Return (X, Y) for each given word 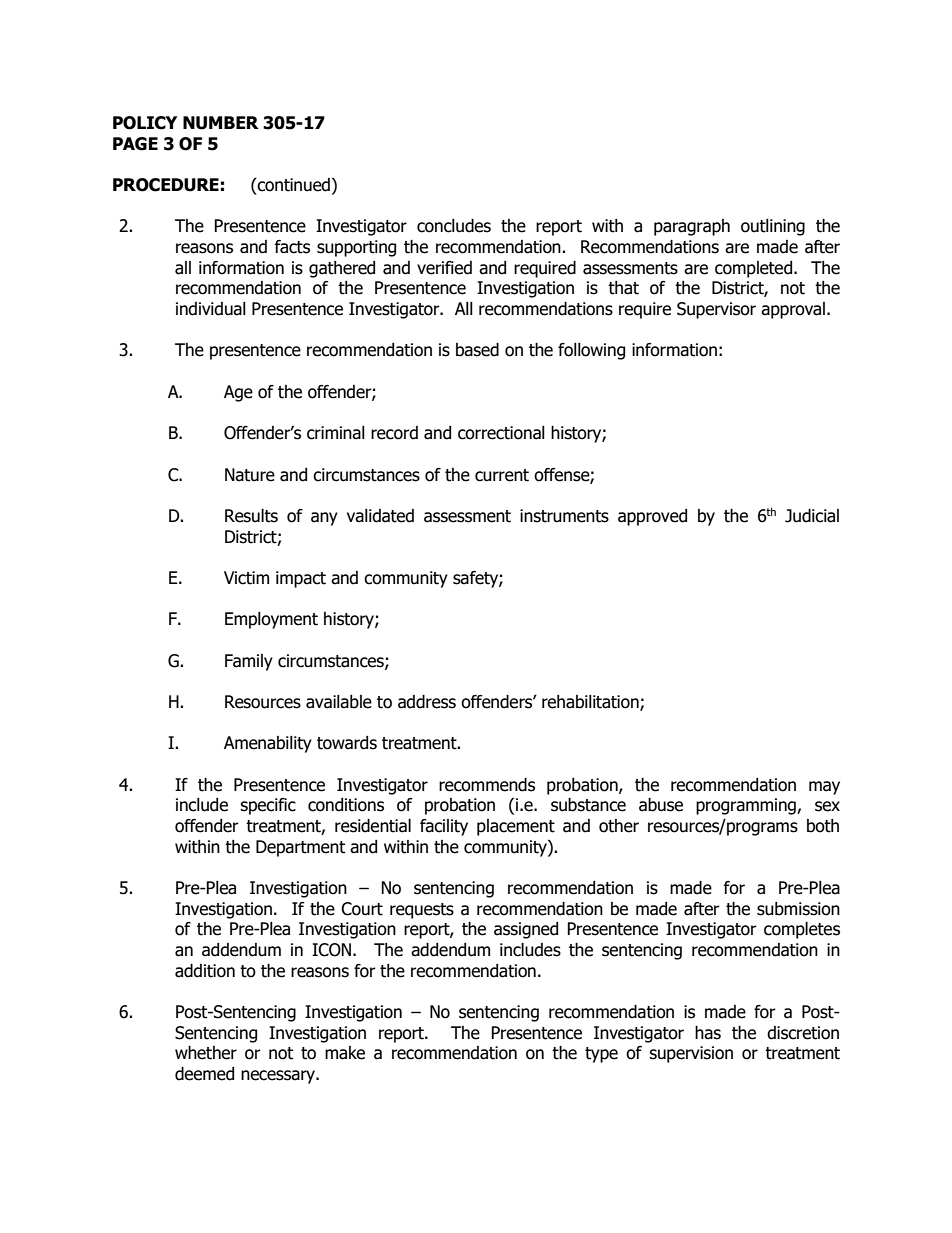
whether (206, 1053)
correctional (501, 433)
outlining (773, 227)
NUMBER (221, 123)
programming (747, 806)
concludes (454, 226)
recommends (487, 785)
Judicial (812, 516)
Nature (250, 475)
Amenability (268, 744)
